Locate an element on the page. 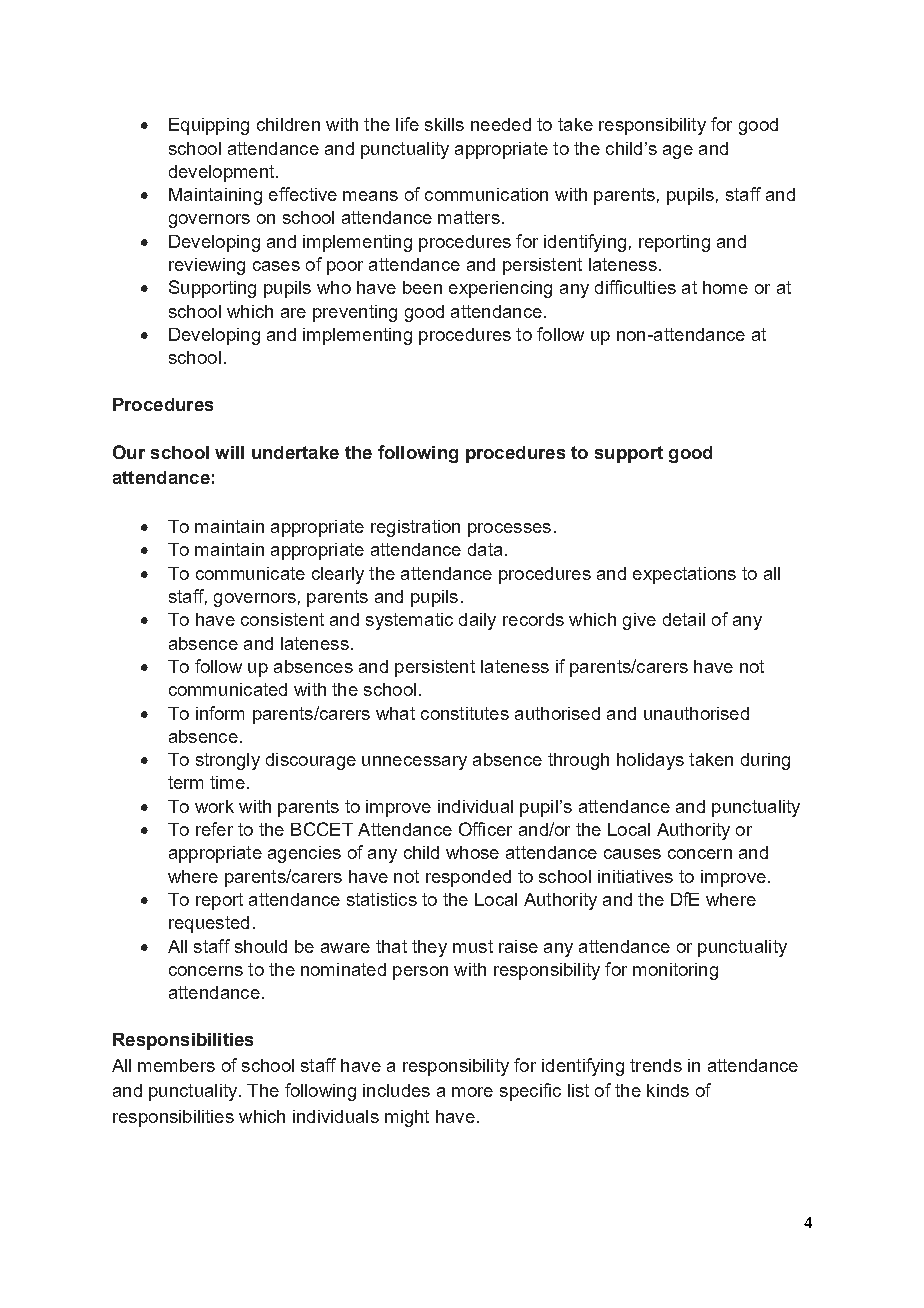  time is located at coordinates (227, 782).
